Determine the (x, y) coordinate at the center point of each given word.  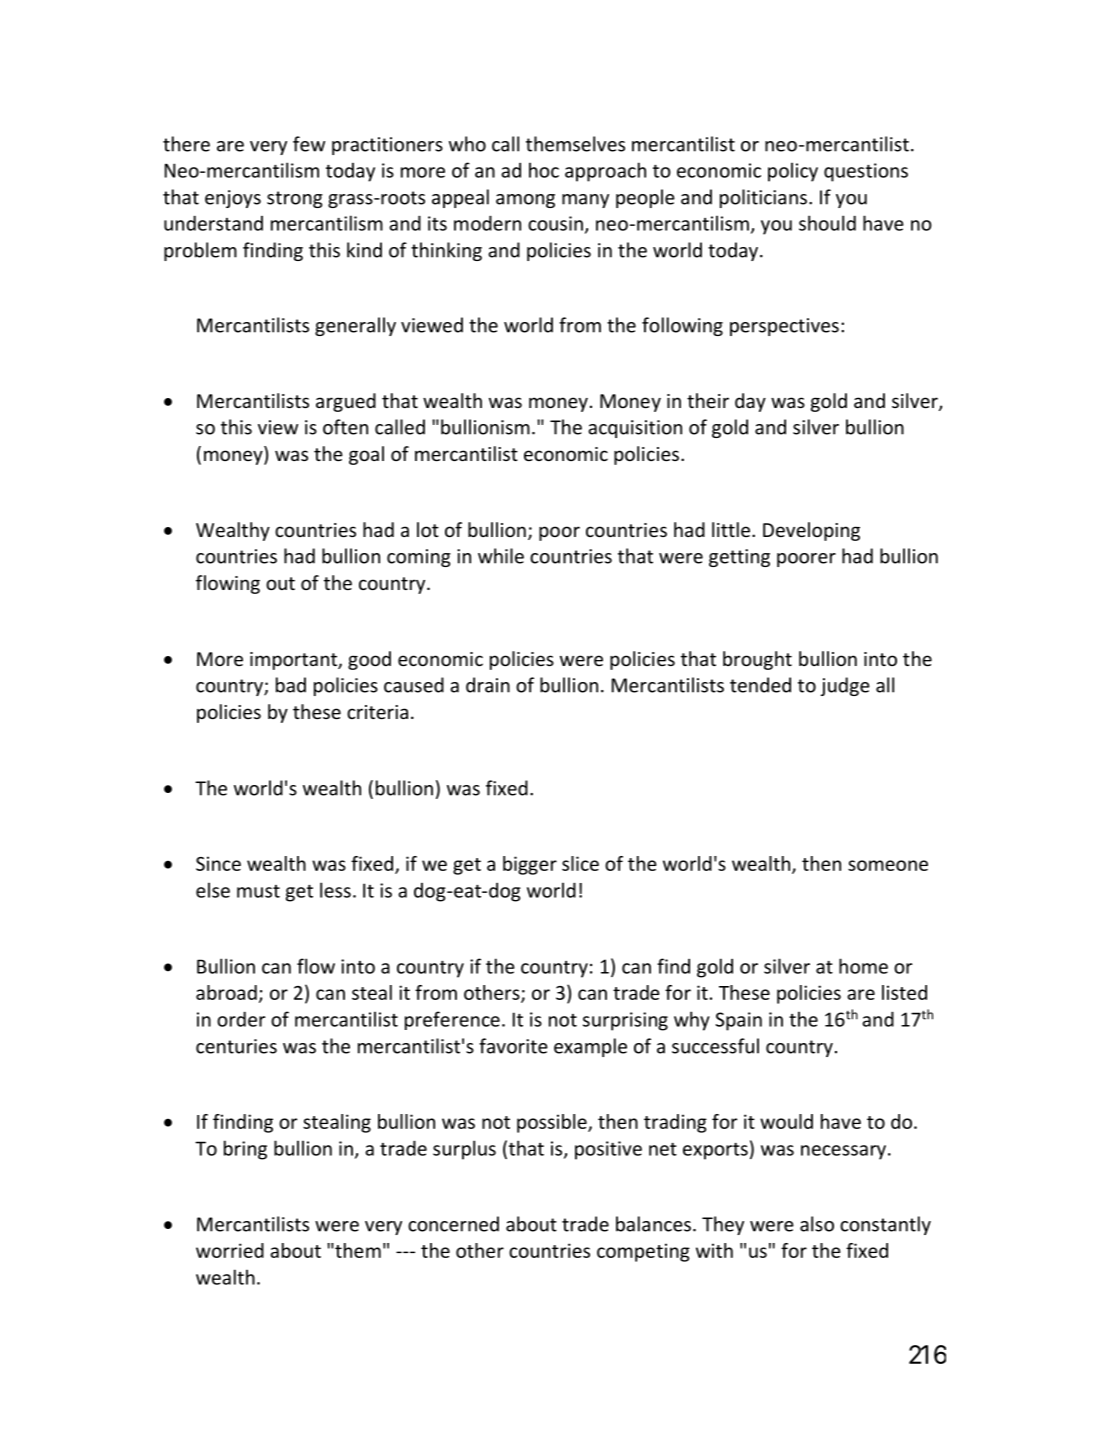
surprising (625, 1021)
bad (291, 685)
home (863, 966)
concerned (453, 1224)
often (345, 427)
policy (793, 172)
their (708, 400)
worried (230, 1250)
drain (488, 685)
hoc (544, 170)
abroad (226, 992)
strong (295, 199)
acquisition (635, 429)
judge (845, 686)
